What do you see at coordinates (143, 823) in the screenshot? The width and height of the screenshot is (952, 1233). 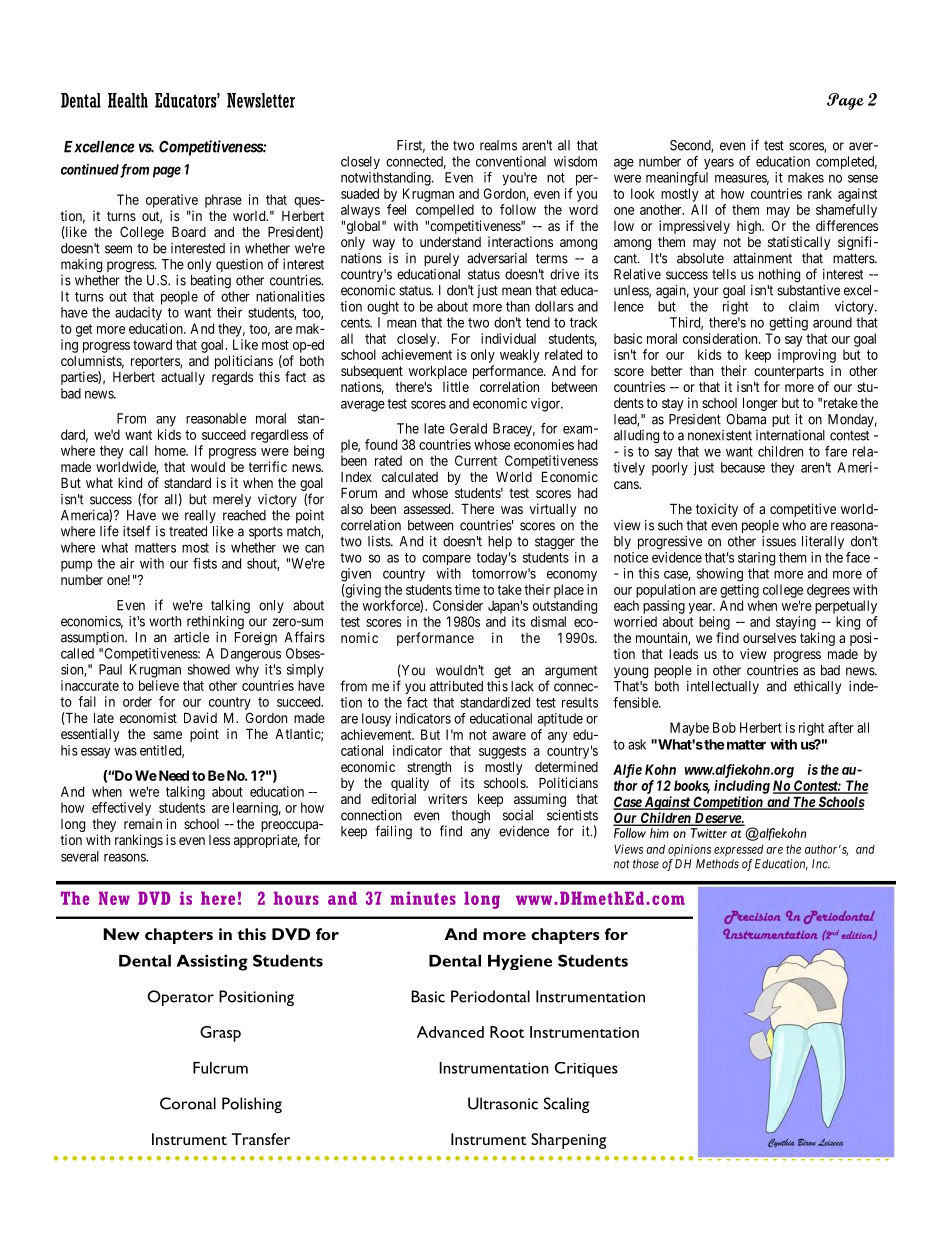 I see `remain` at bounding box center [143, 823].
